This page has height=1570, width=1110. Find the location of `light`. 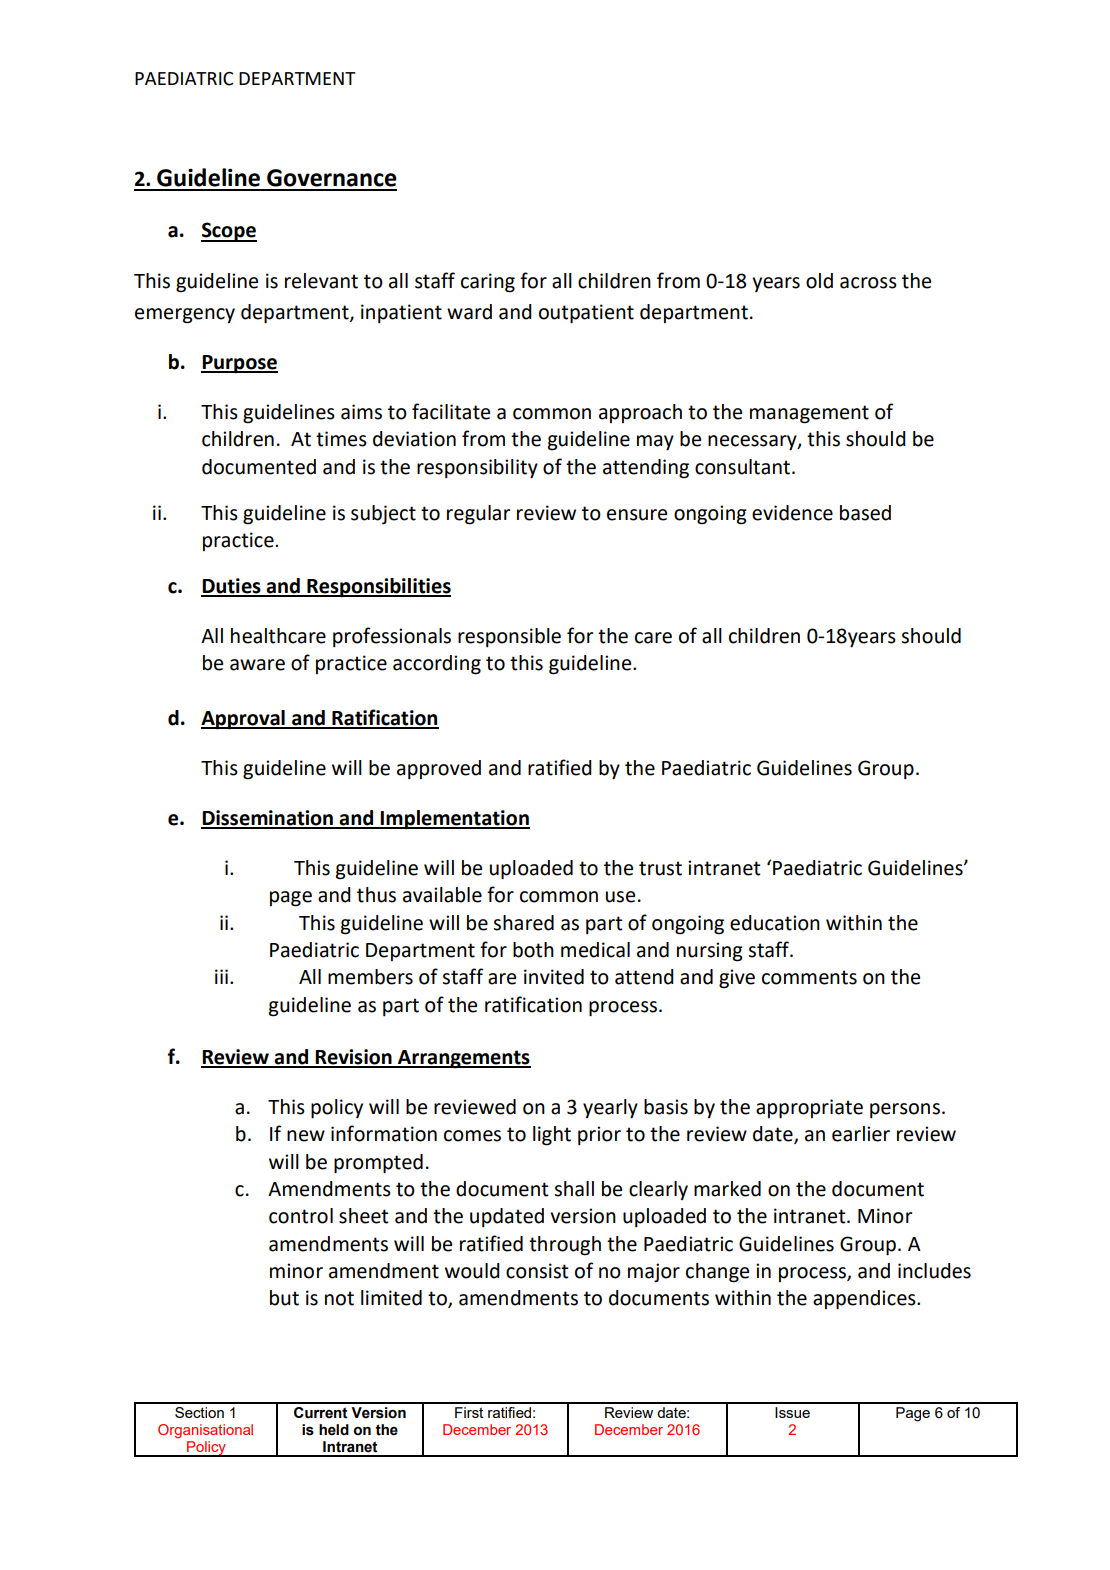

light is located at coordinates (552, 1136).
